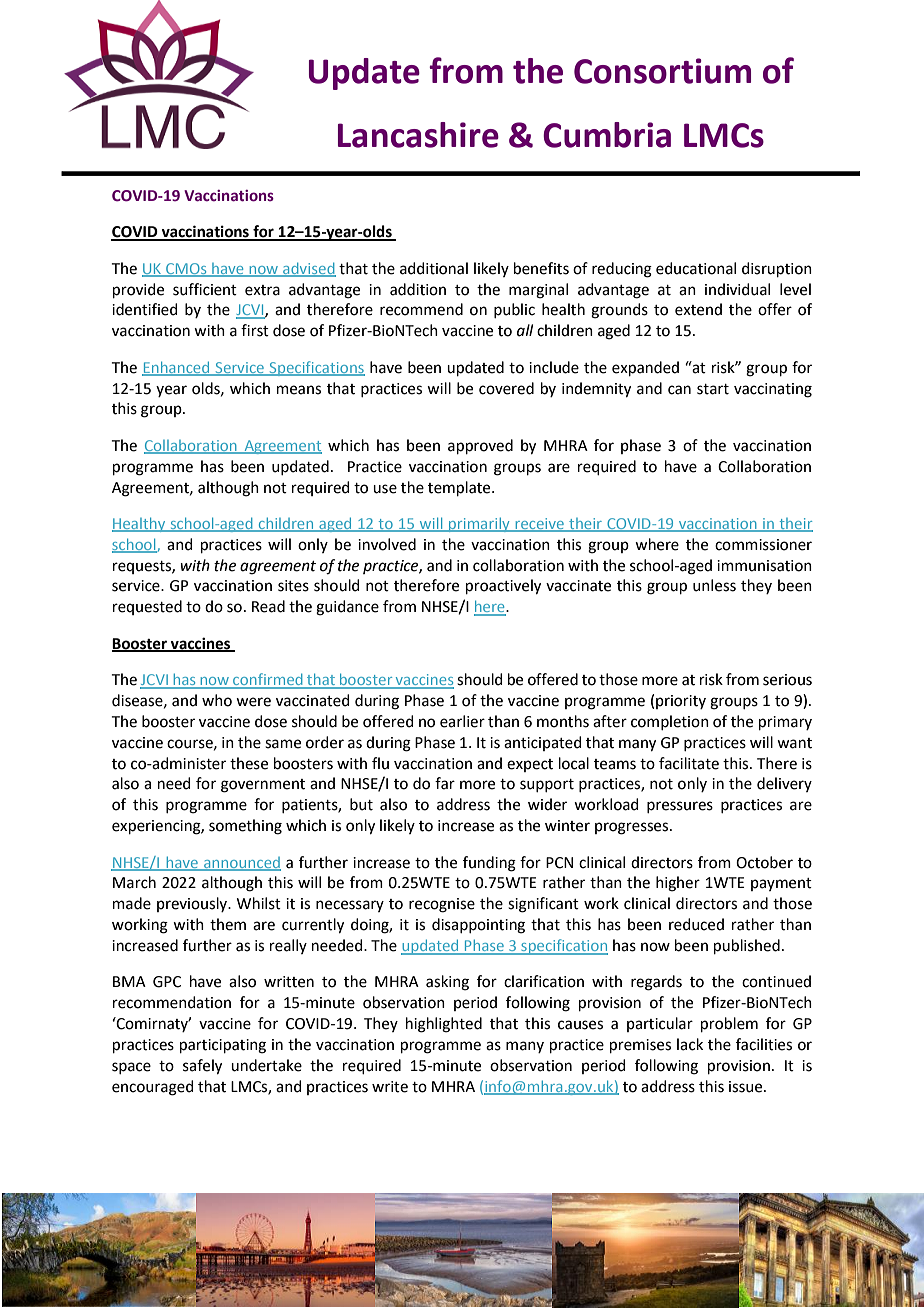  Describe the element at coordinates (268, 606) in the page. I see `Read` at that location.
